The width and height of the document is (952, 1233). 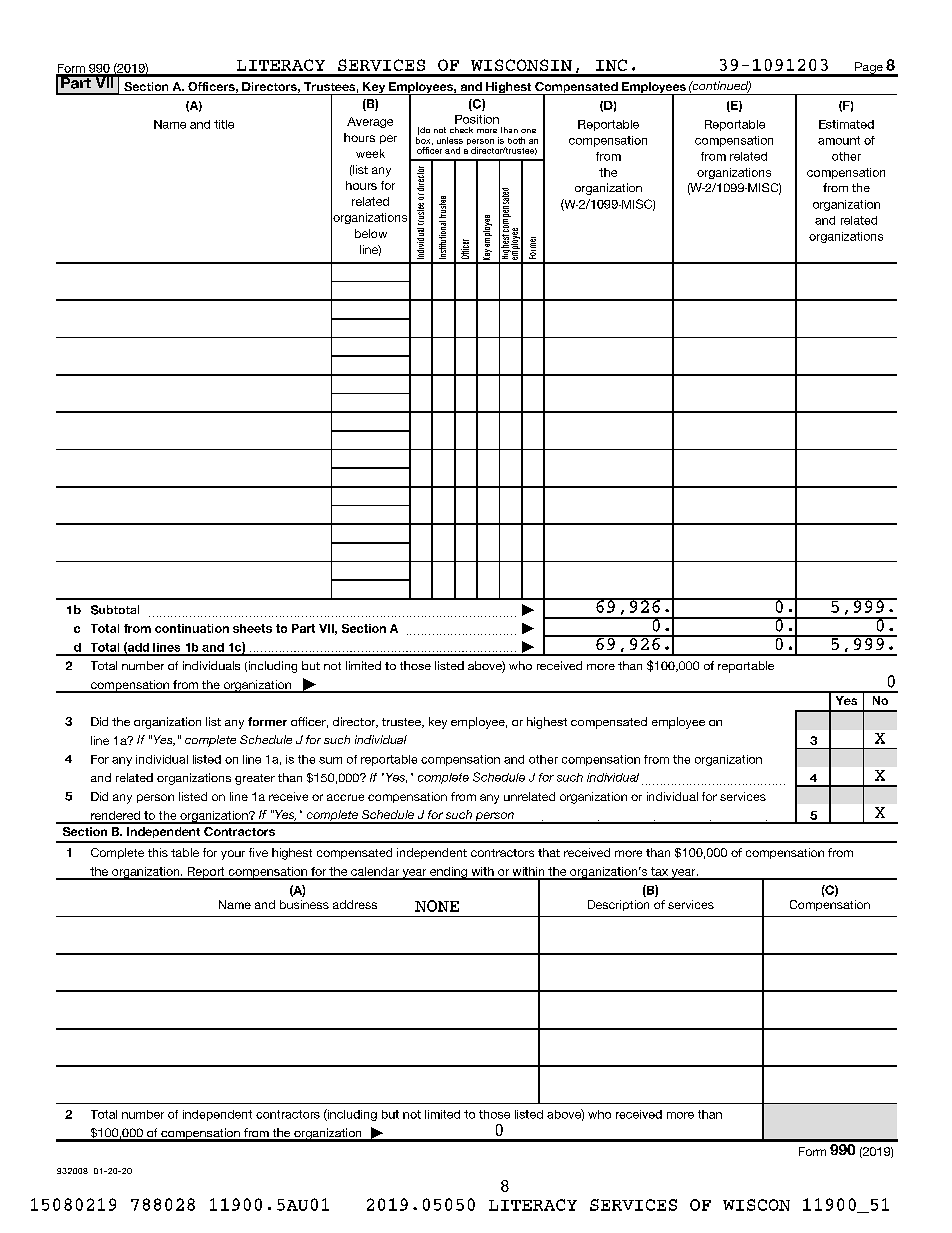 I want to click on Position, so click(x=477, y=119).
